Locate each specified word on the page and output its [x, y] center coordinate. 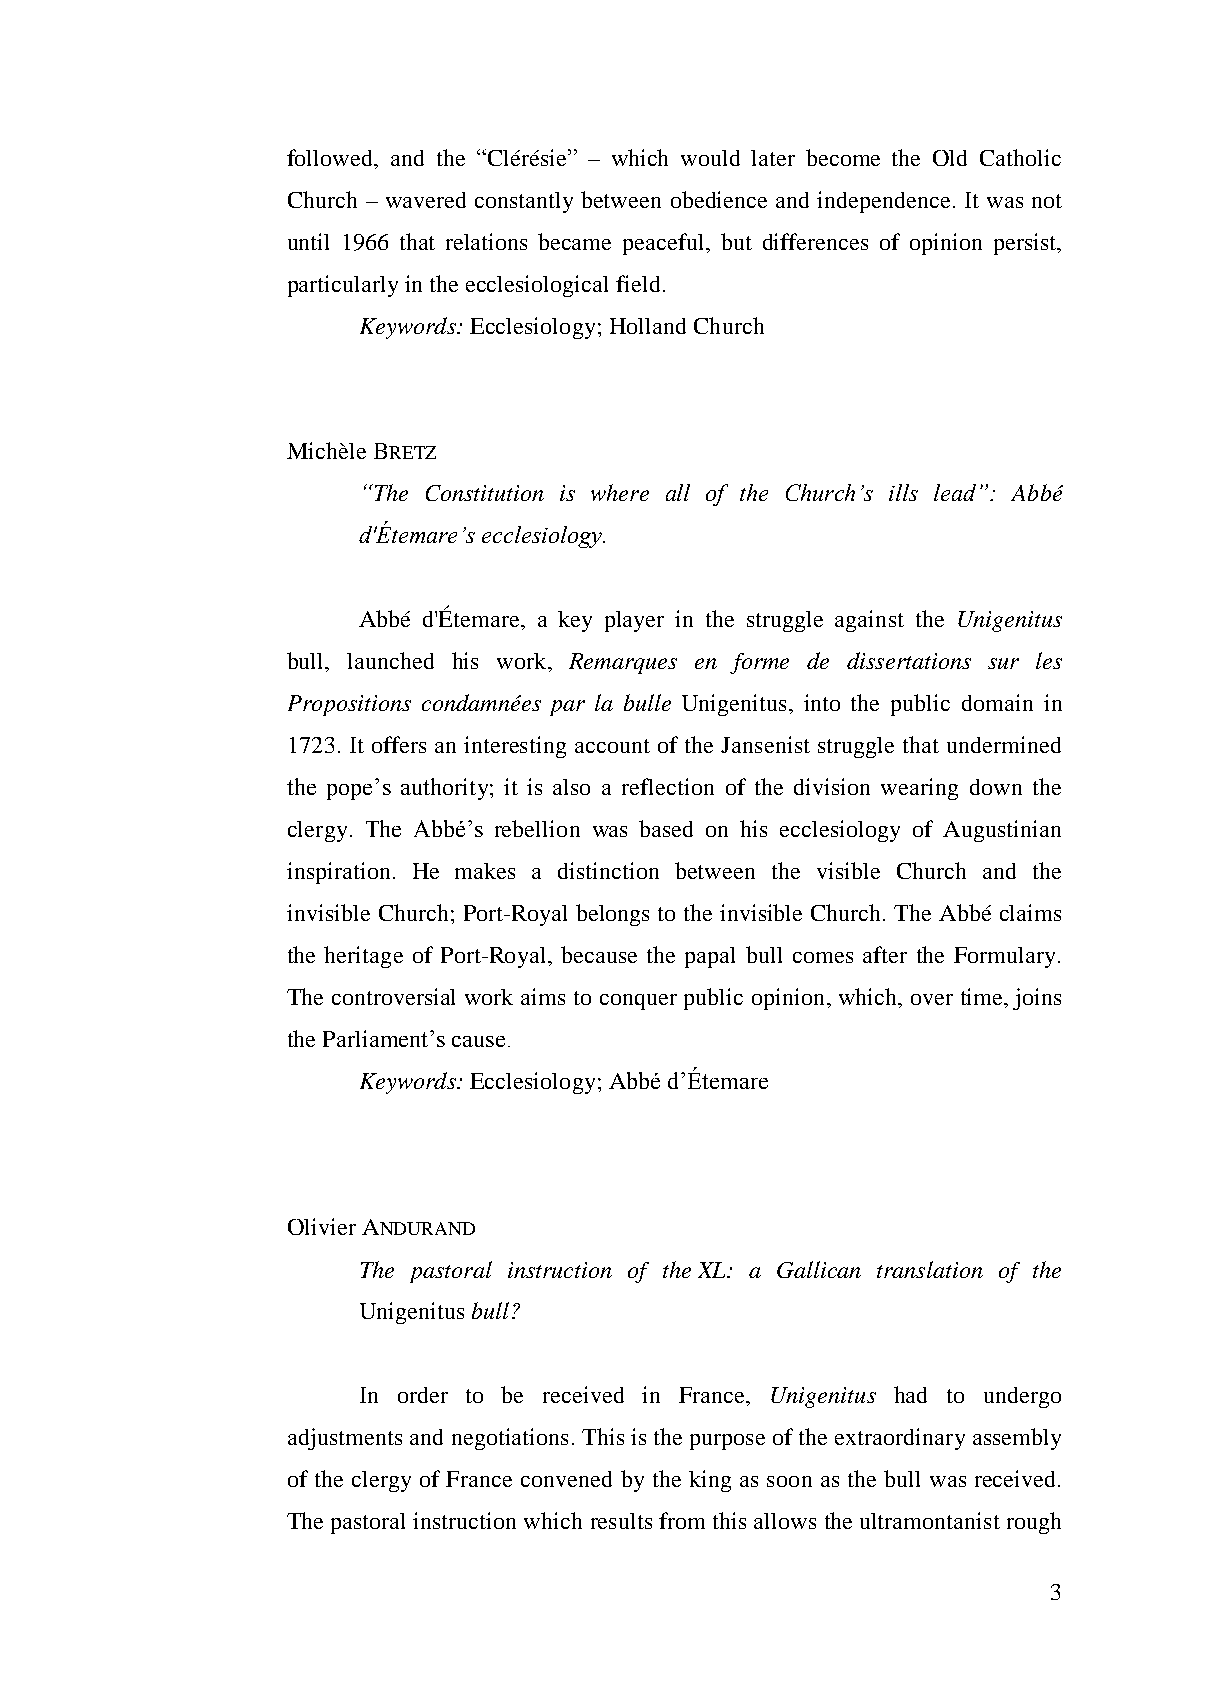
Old [950, 158]
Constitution [485, 493]
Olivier [322, 1226]
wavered [426, 200]
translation [930, 1269]
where [620, 492]
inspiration [338, 873]
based [666, 828]
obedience [719, 199]
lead [955, 492]
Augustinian [1002, 831]
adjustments [345, 1439]
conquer [638, 1002]
